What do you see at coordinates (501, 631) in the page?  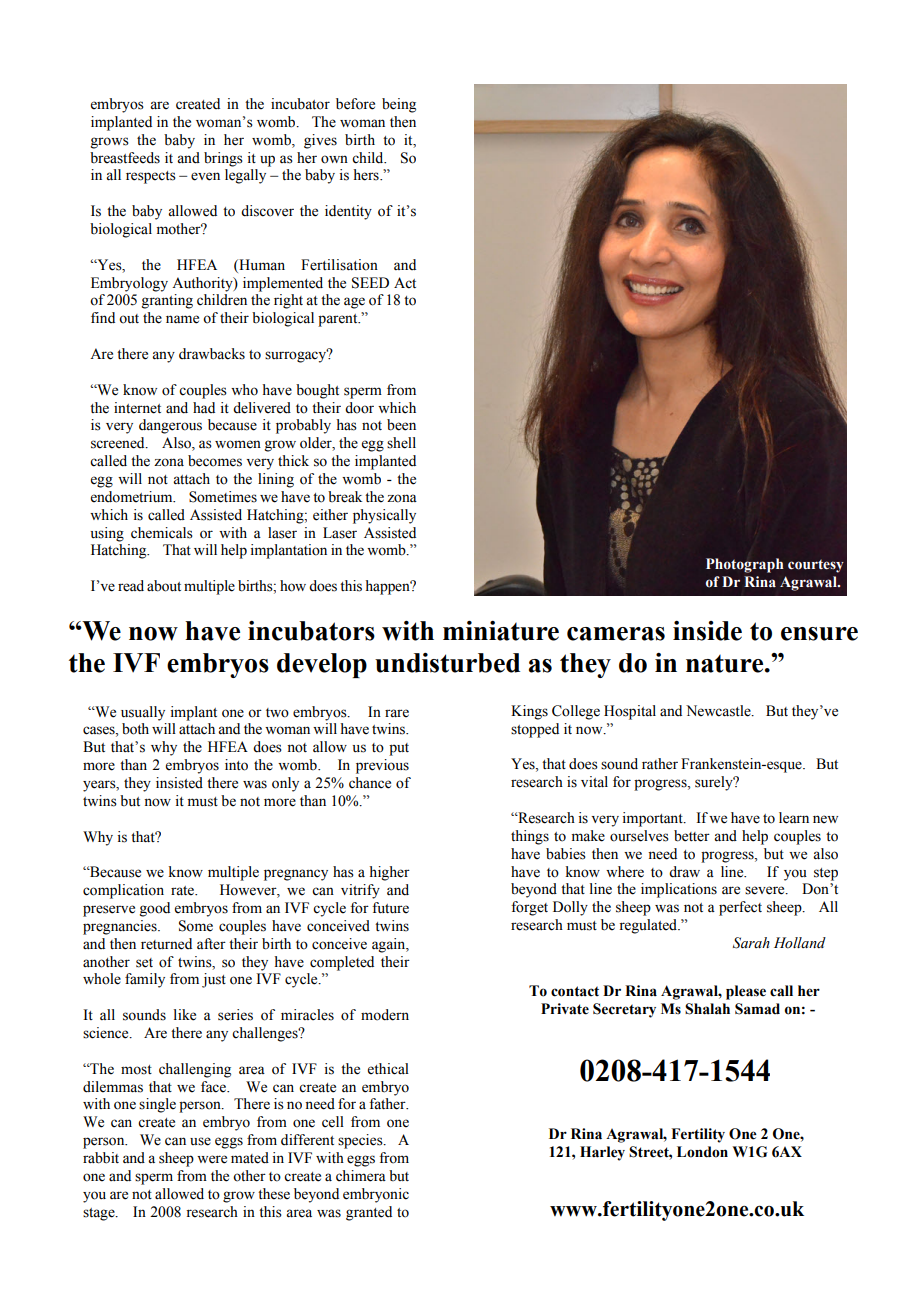 I see `miniature` at bounding box center [501, 631].
